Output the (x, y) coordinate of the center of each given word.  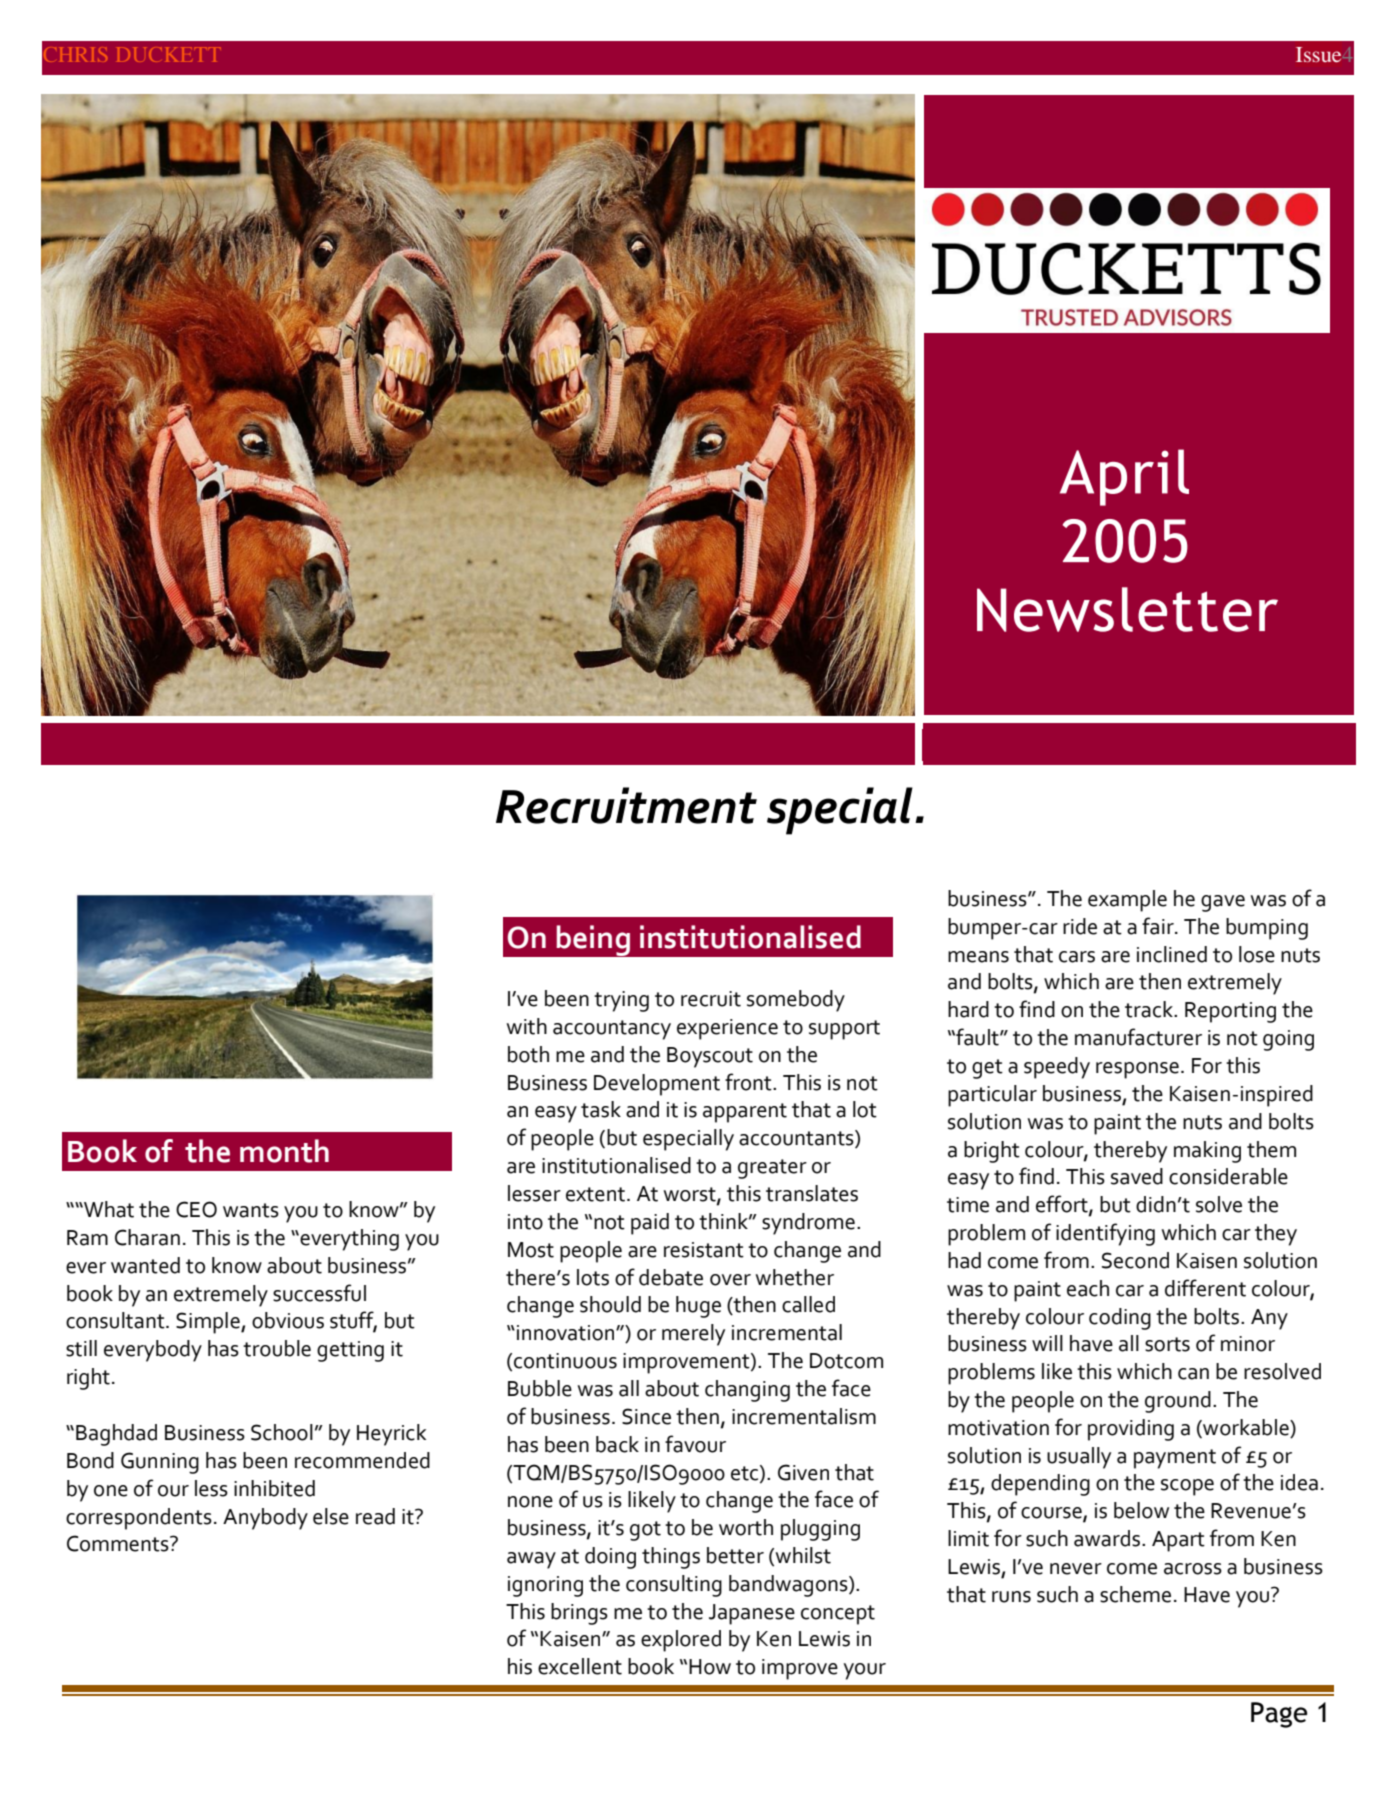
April (1124, 477)
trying (621, 1001)
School (282, 1432)
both (528, 1054)
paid (650, 1224)
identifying (1105, 1234)
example (1127, 901)
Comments (119, 1543)
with (526, 1026)
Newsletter (1127, 609)
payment (1175, 1459)
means (978, 957)
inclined (1172, 954)
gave (1223, 903)
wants (251, 1210)
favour (695, 1444)
